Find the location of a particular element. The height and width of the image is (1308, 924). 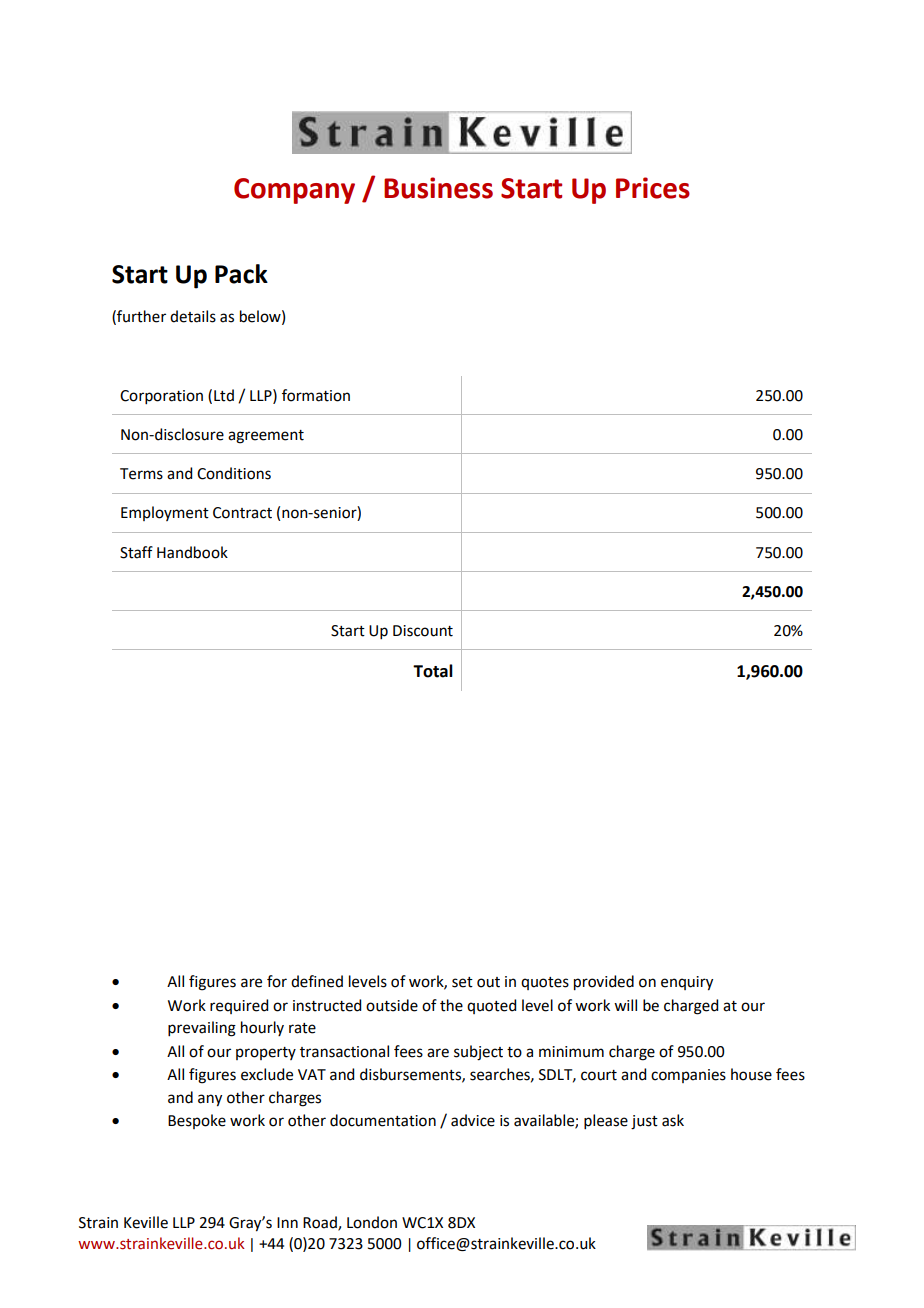

Prices is located at coordinates (653, 188).
